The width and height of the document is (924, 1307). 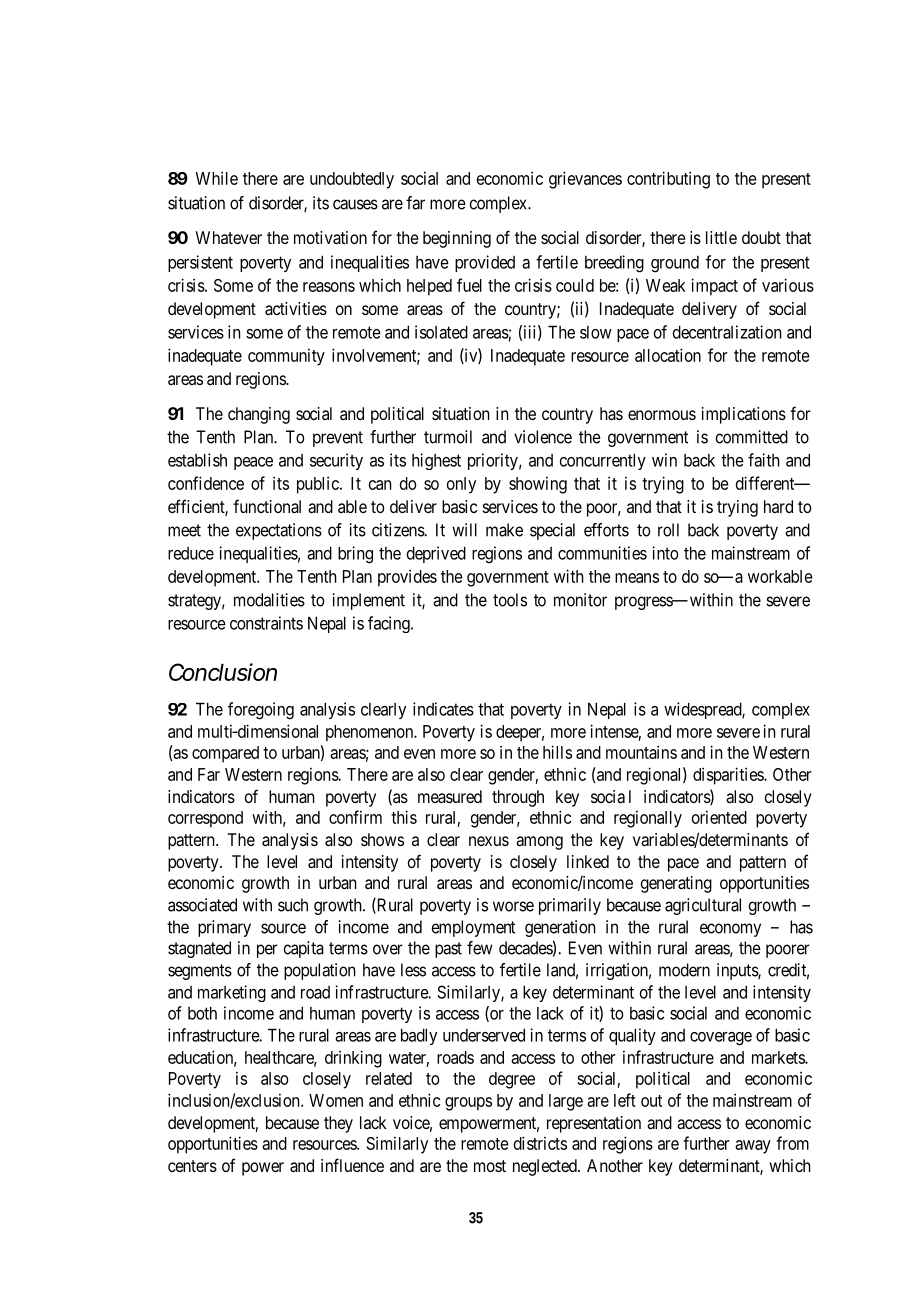 What do you see at coordinates (223, 672) in the document?
I see `Conclusion` at bounding box center [223, 672].
